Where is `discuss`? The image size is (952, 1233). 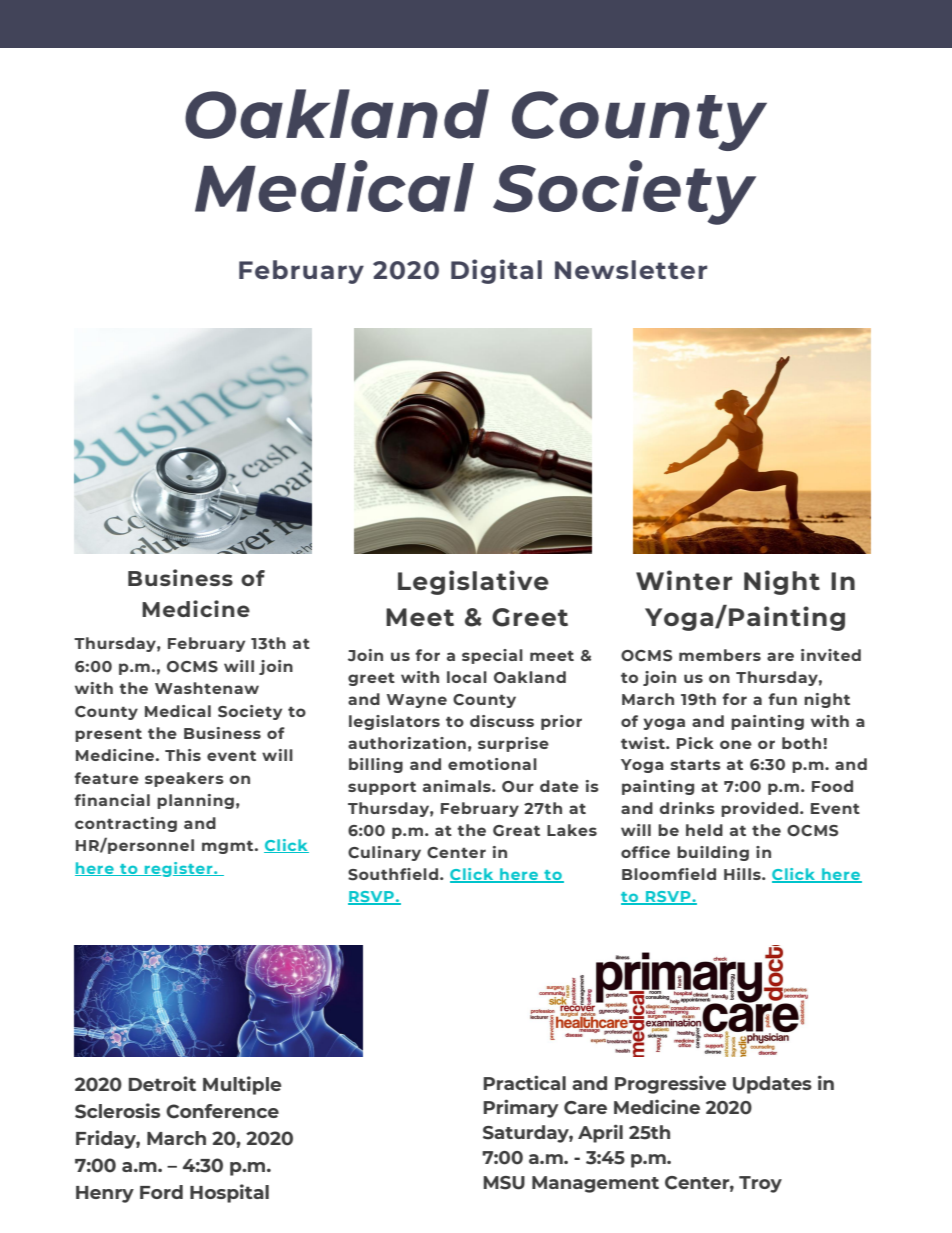 discuss is located at coordinates (502, 721).
